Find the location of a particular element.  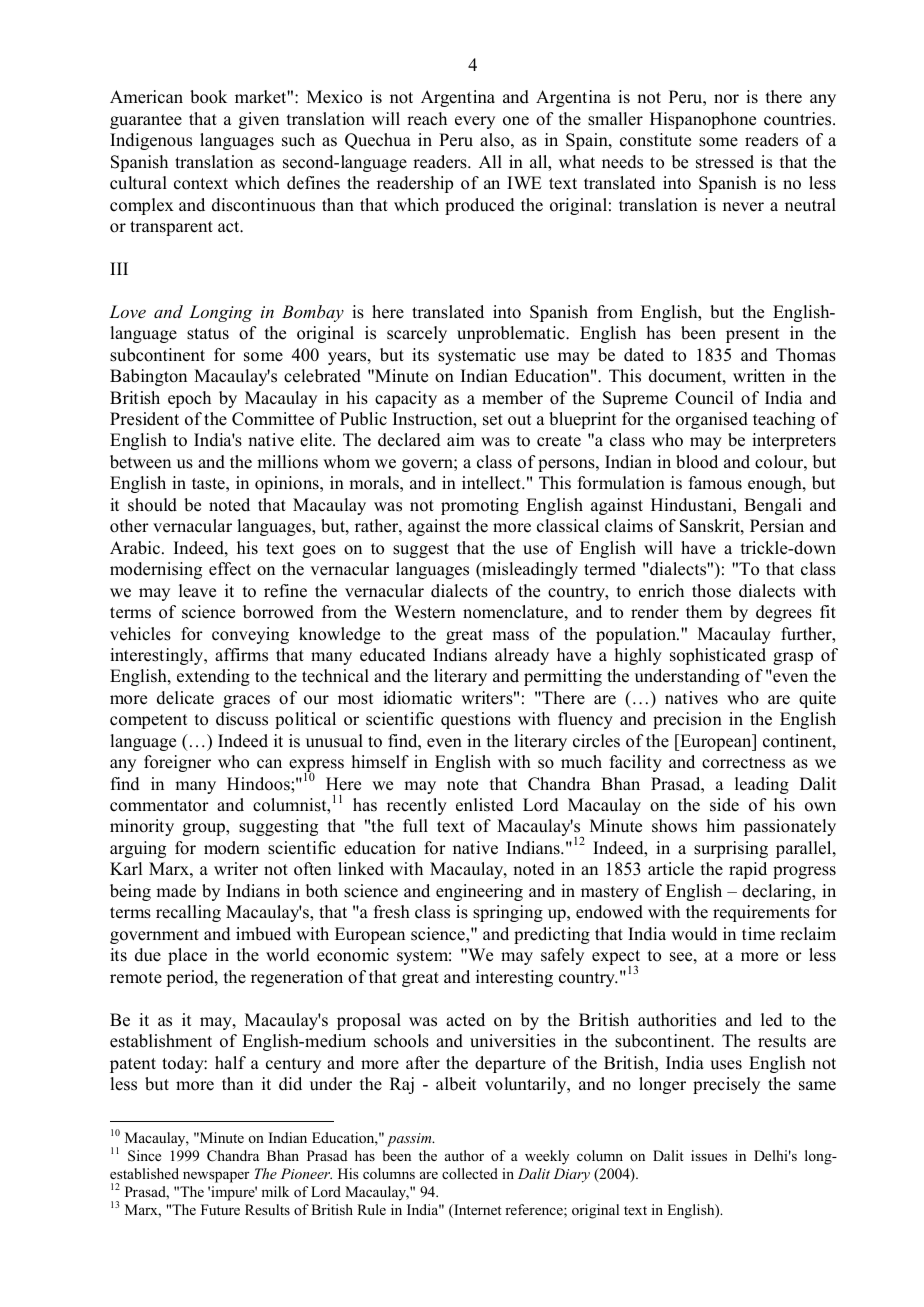

stressed is located at coordinates (725, 162).
